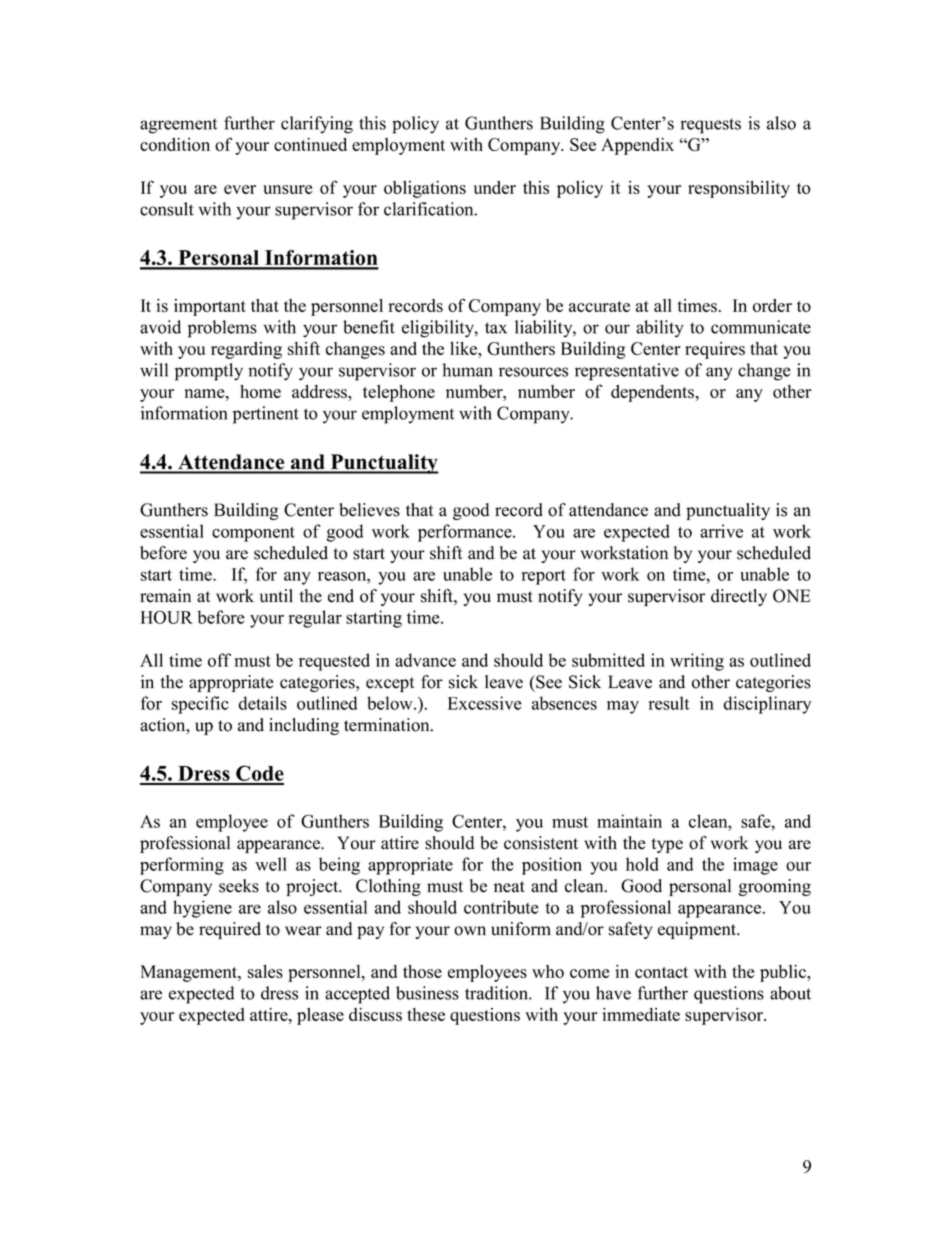 This image has width=952, height=1233. Describe the element at coordinates (466, 533) in the image. I see `performance` at that location.
